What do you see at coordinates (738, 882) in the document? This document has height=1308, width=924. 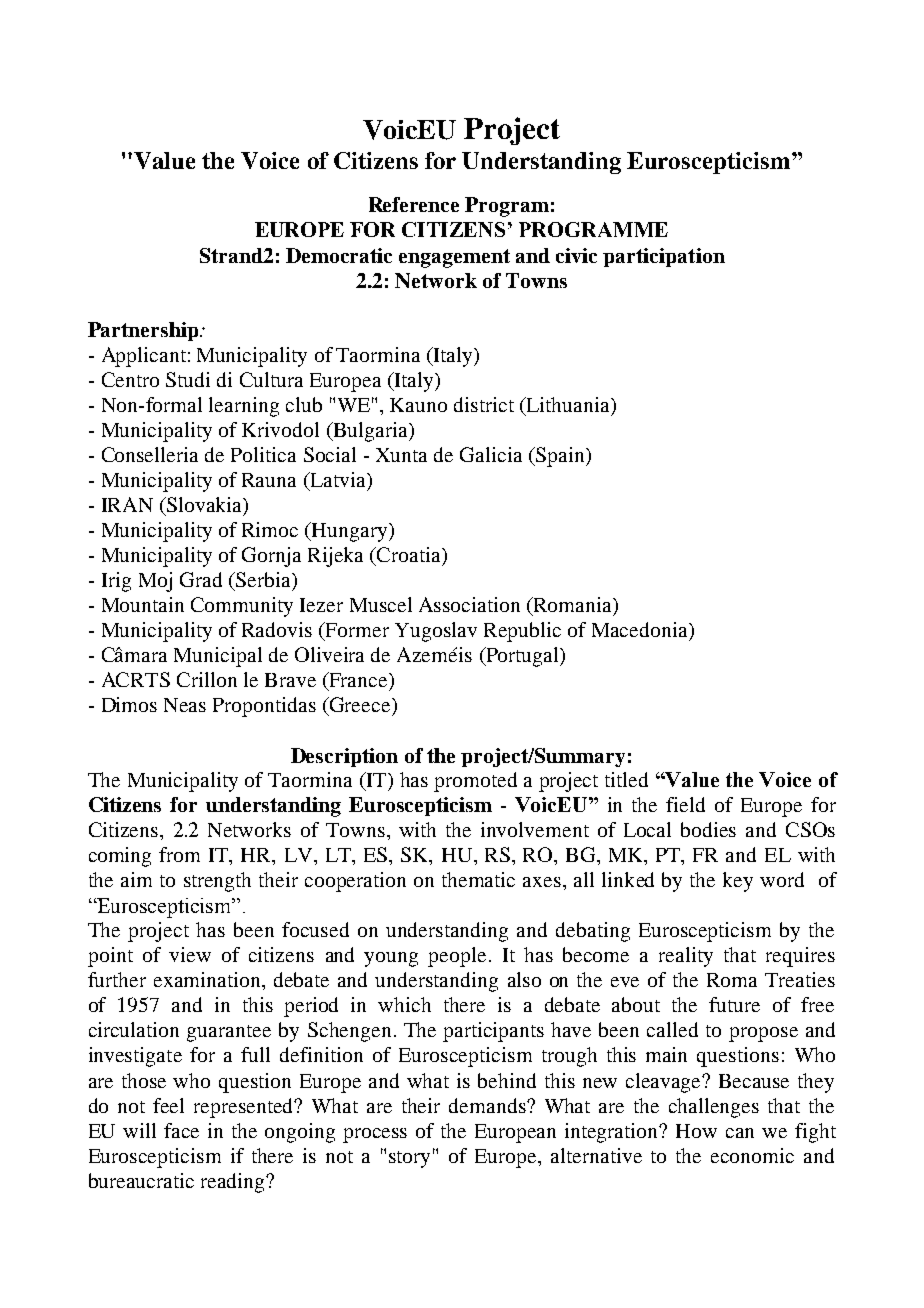 I see `key` at bounding box center [738, 882].
